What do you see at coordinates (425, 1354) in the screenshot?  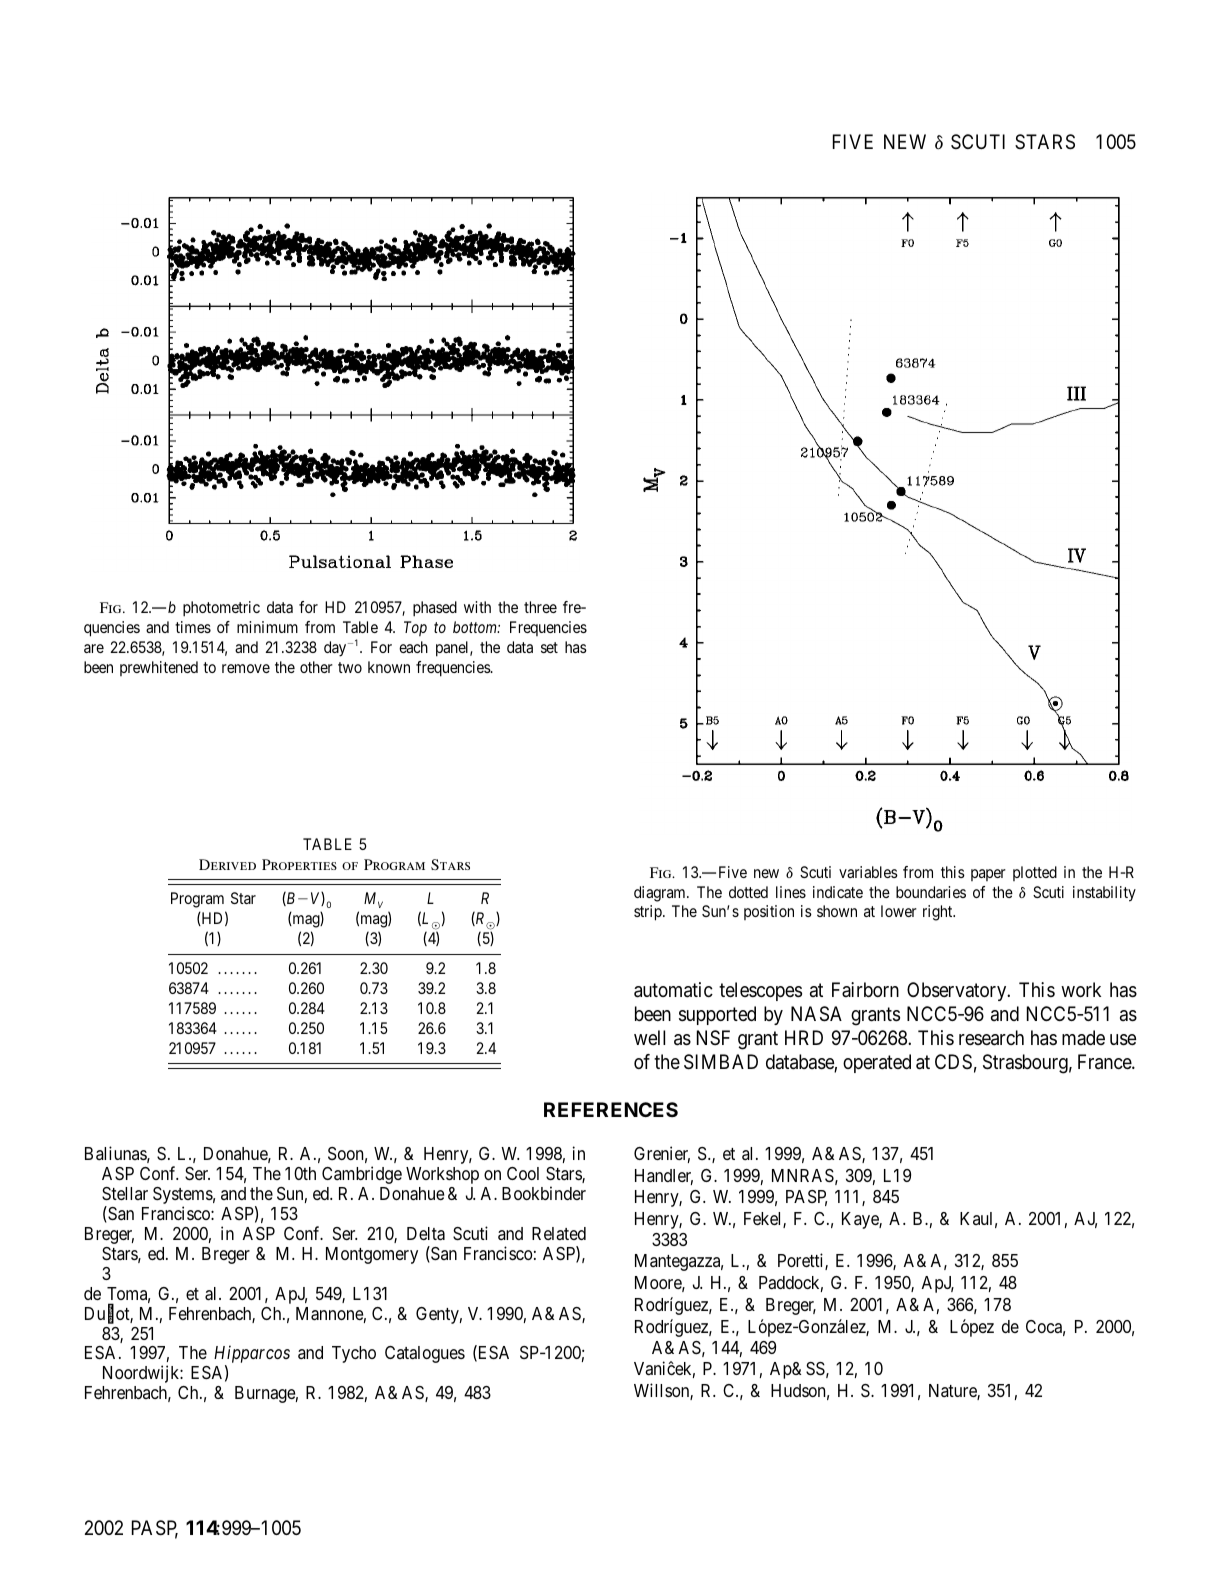 I see `Catalogues` at bounding box center [425, 1354].
